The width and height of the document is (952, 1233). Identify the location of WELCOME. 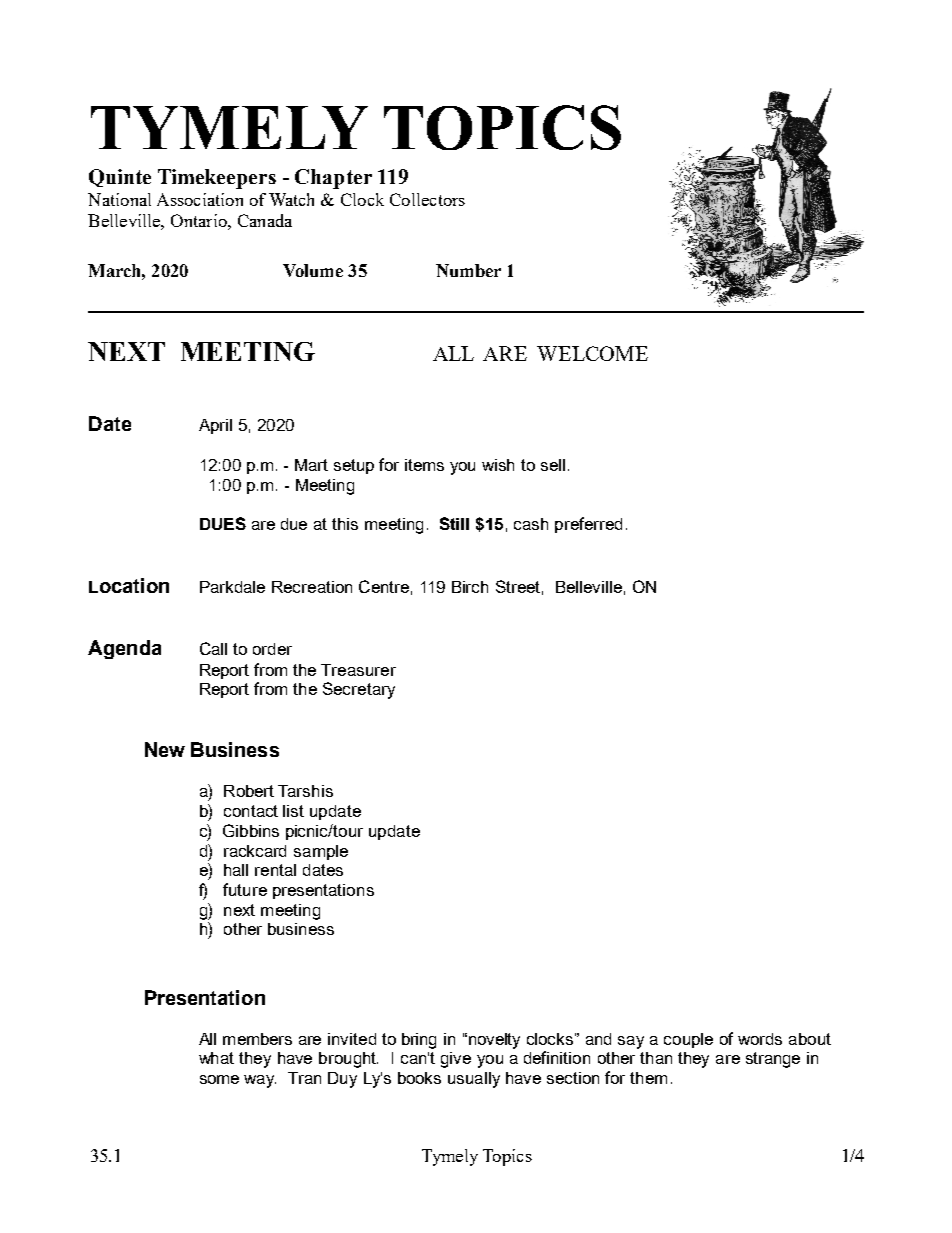
(592, 353).
